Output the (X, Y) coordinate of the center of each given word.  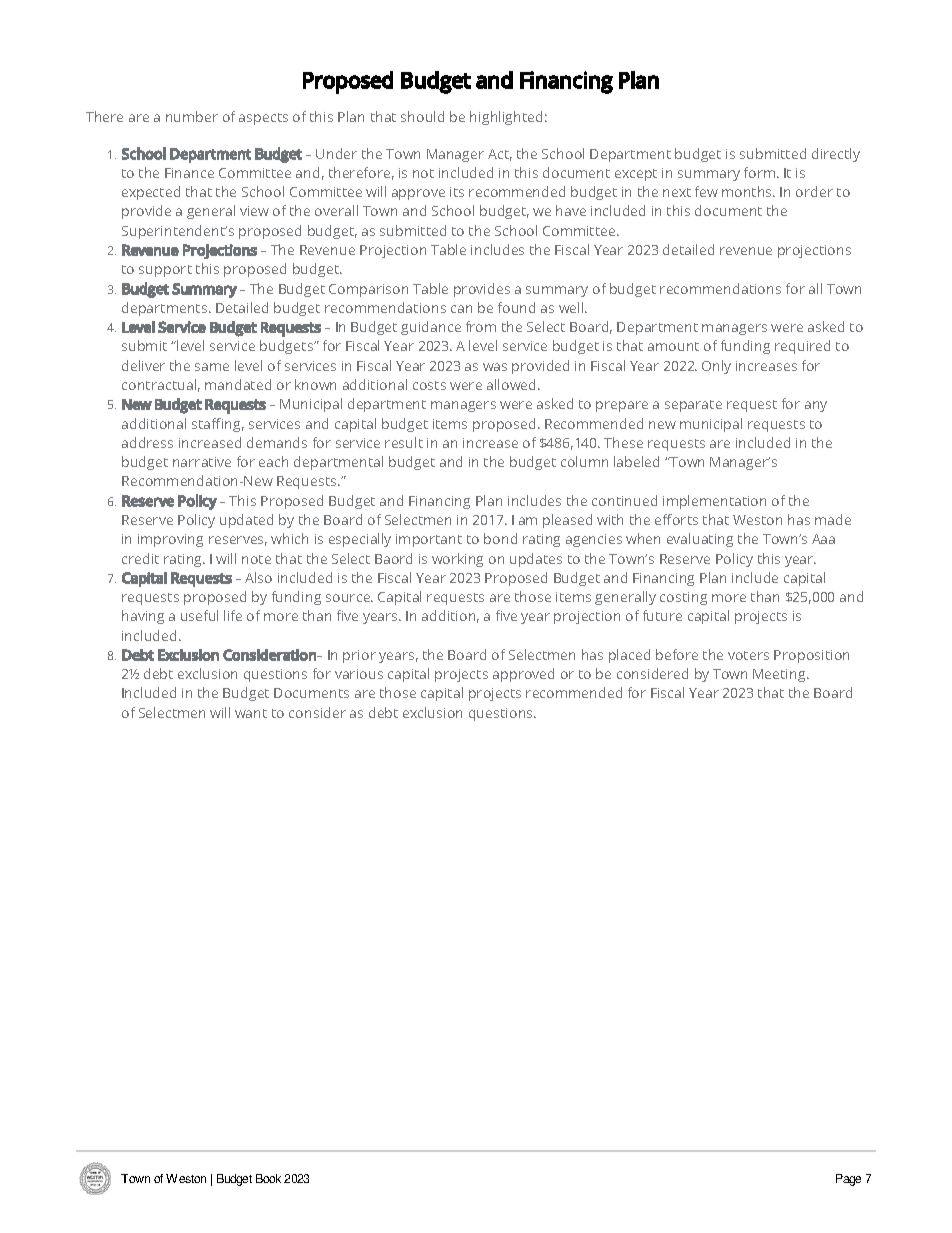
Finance (189, 173)
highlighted (506, 118)
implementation (714, 502)
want (251, 713)
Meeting (780, 675)
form (761, 172)
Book (268, 1178)
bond (500, 538)
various (359, 674)
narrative (202, 462)
